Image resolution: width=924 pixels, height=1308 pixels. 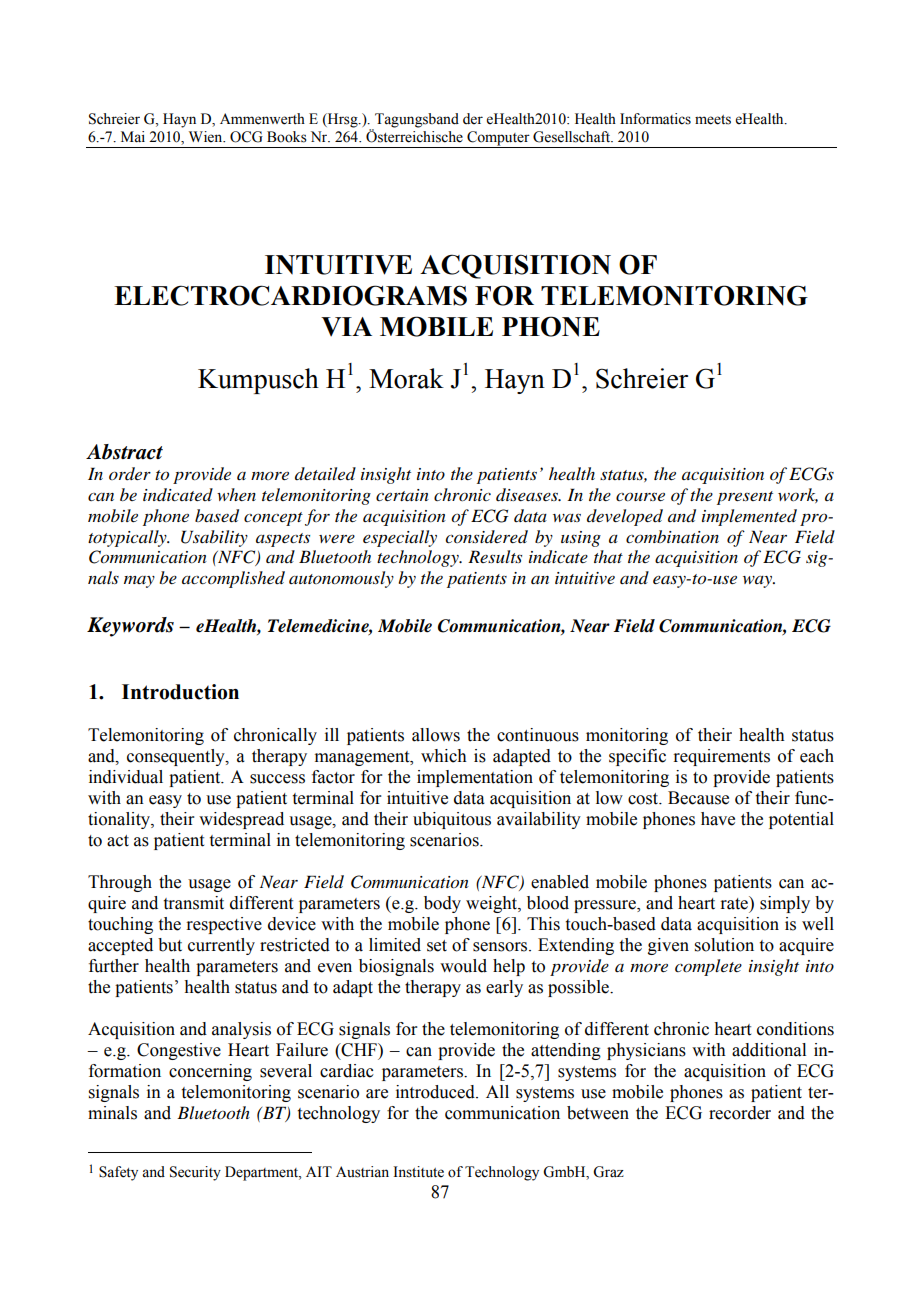 I want to click on additional, so click(x=769, y=1050).
